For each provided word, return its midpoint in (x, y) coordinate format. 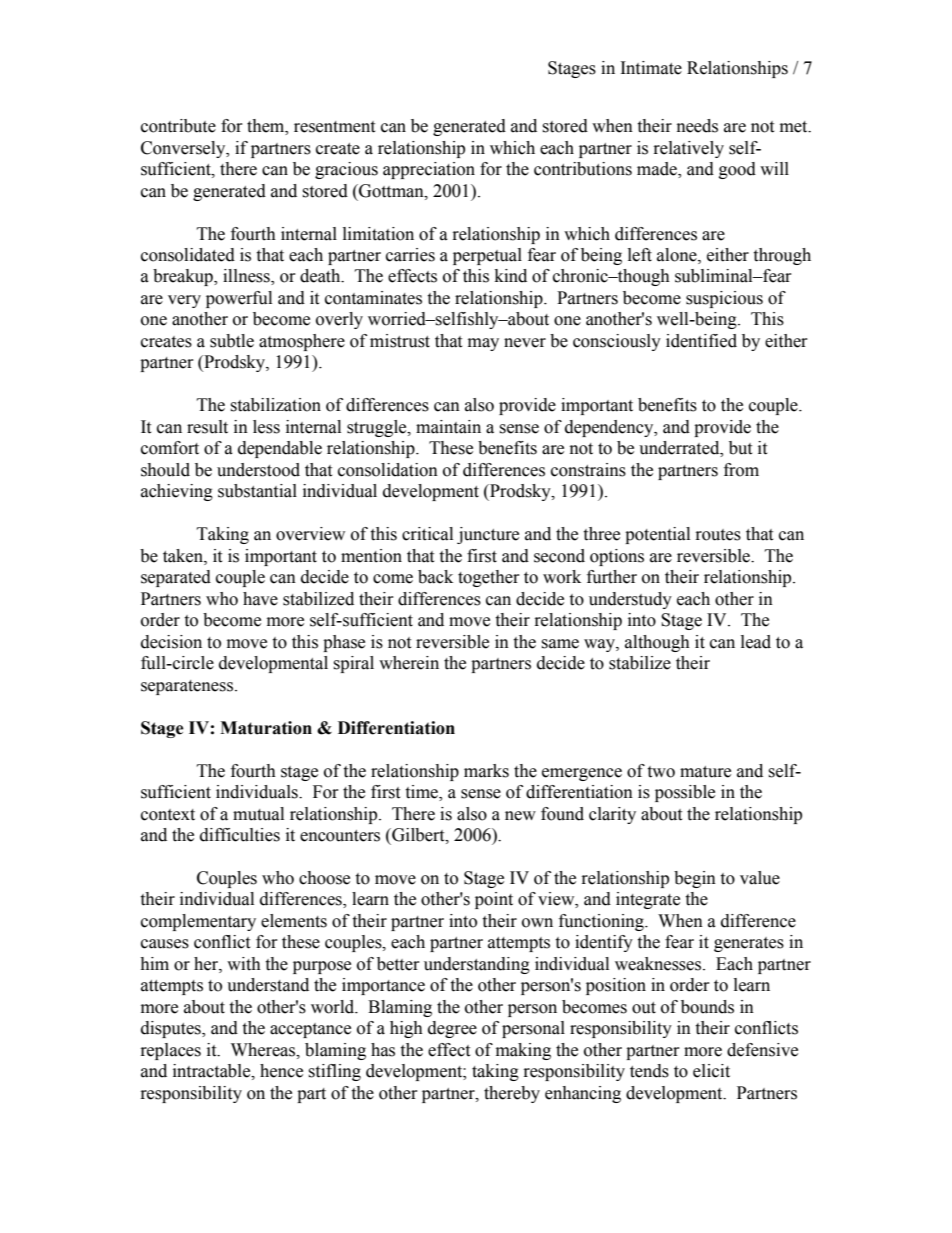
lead (756, 642)
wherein (409, 663)
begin (695, 879)
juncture (488, 535)
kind (511, 276)
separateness (187, 687)
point (494, 900)
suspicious (724, 299)
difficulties (240, 835)
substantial (257, 491)
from (741, 470)
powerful (239, 299)
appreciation (429, 170)
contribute (178, 126)
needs (697, 126)
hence (281, 1071)
